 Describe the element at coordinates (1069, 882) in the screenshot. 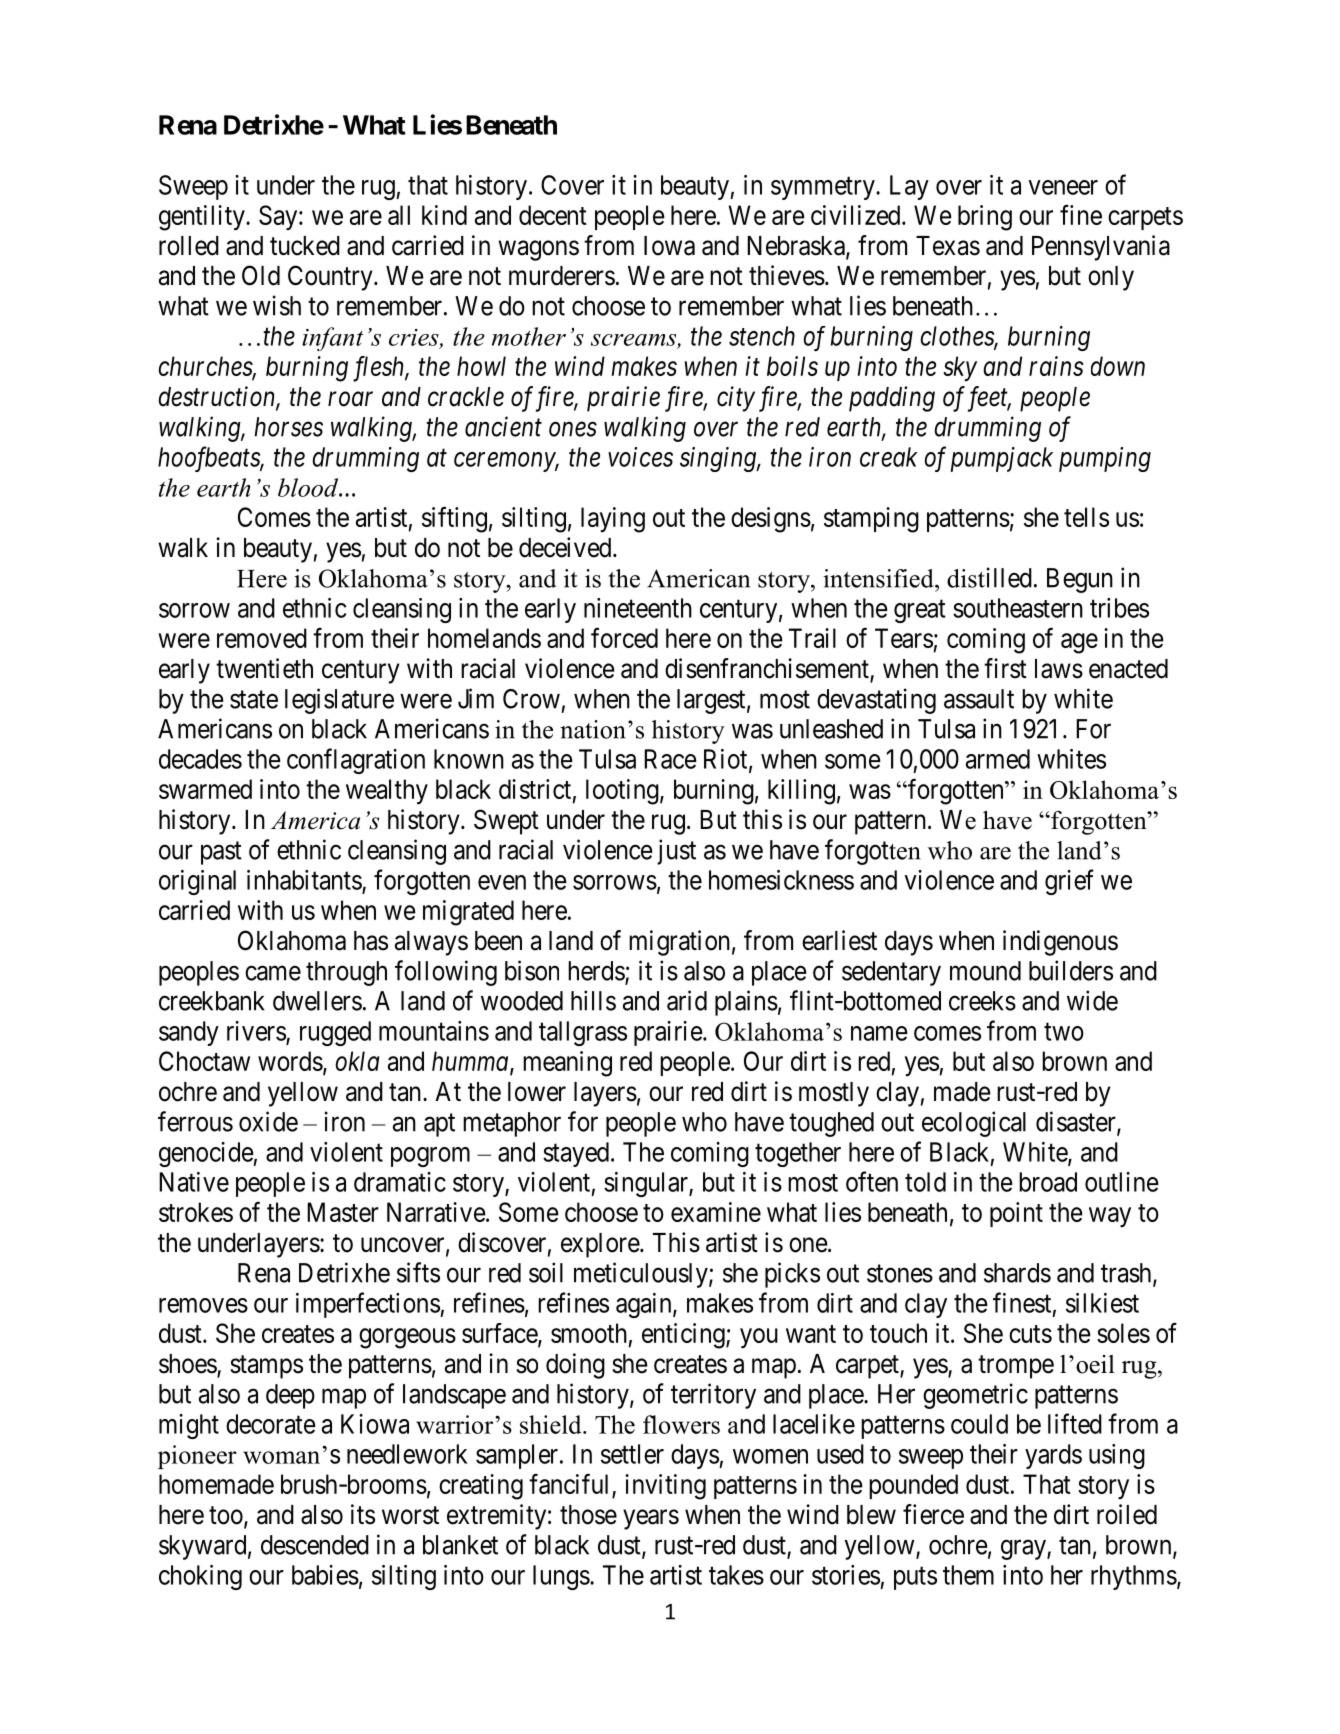

I see `grief` at that location.
